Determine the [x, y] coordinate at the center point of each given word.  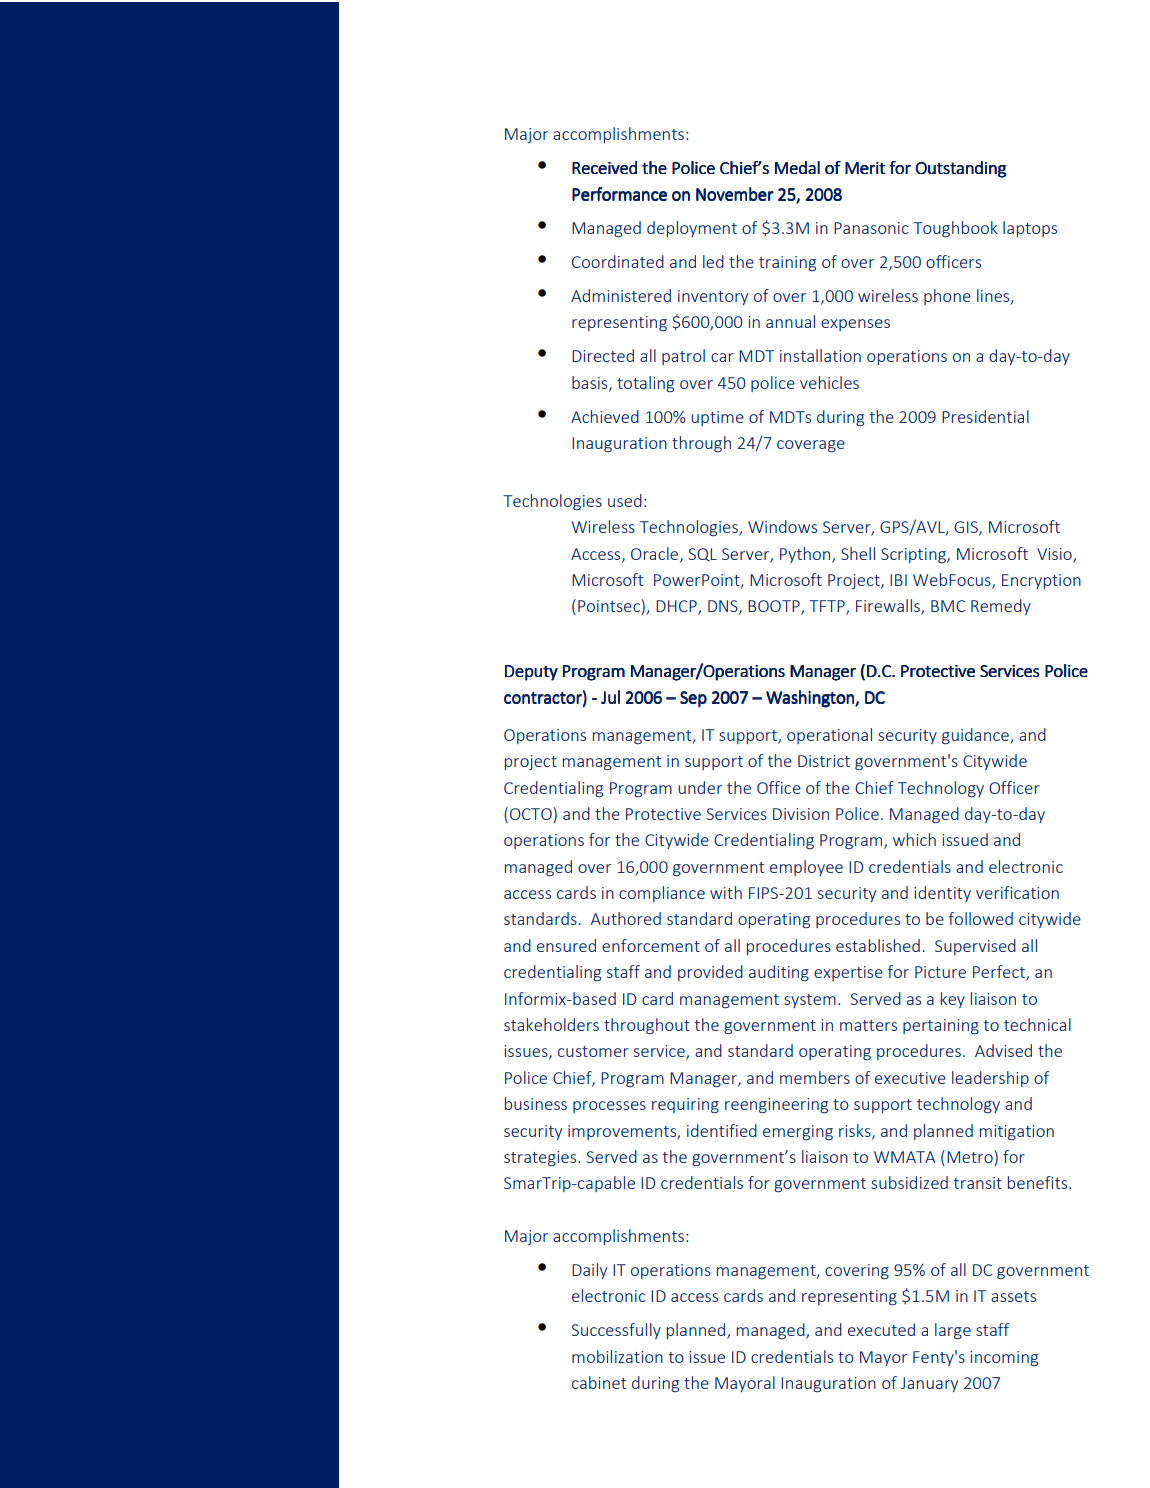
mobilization [617, 1356]
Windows [782, 526]
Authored [626, 918]
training [787, 264]
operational [829, 736]
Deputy [531, 673]
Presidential [985, 416]
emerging [798, 1133]
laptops [1030, 229]
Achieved [605, 416]
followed [981, 918]
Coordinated [618, 261]
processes [609, 1107]
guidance [976, 736]
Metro [971, 1156]
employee [806, 868]
